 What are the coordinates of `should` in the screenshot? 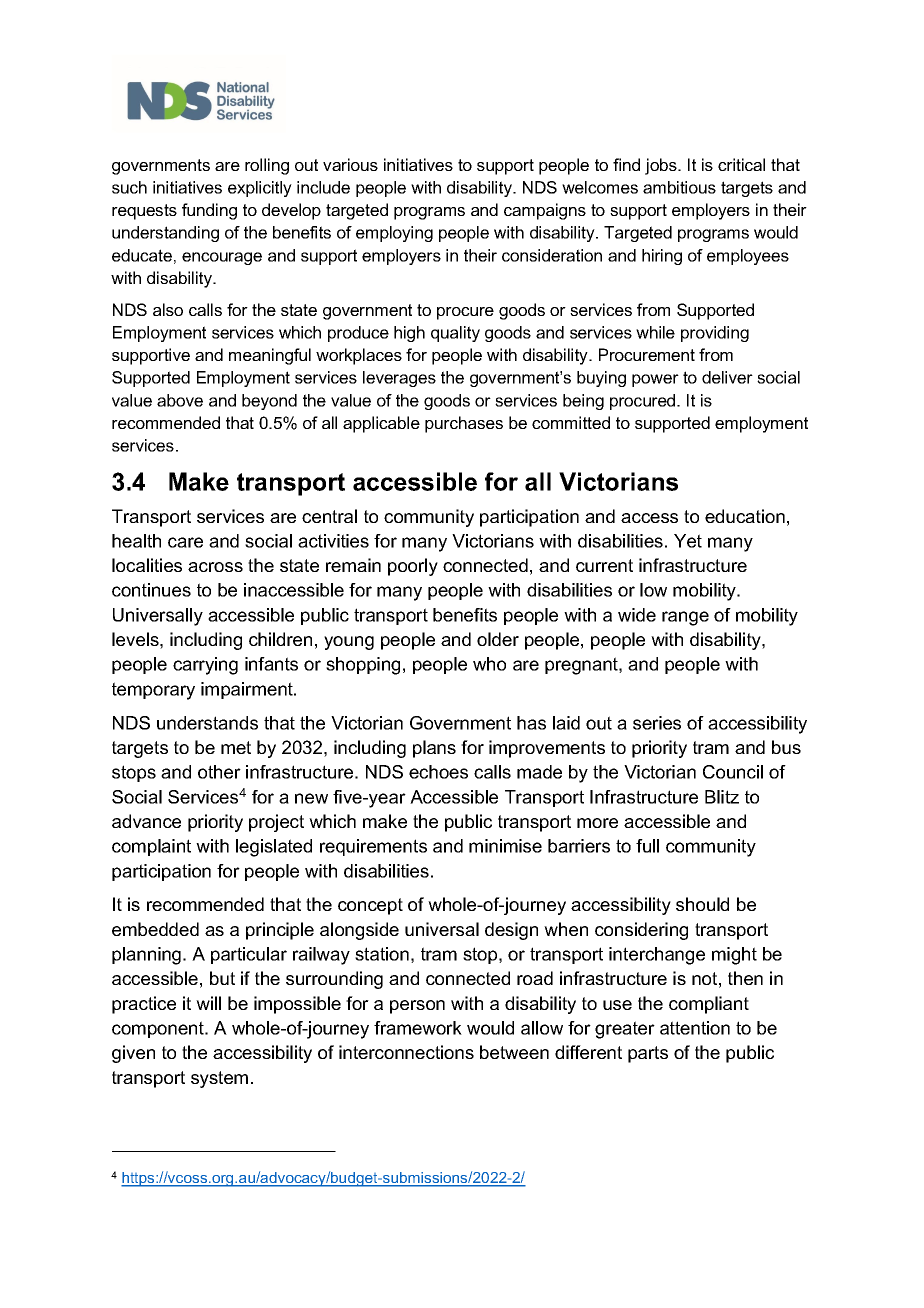 It's located at (702, 904).
